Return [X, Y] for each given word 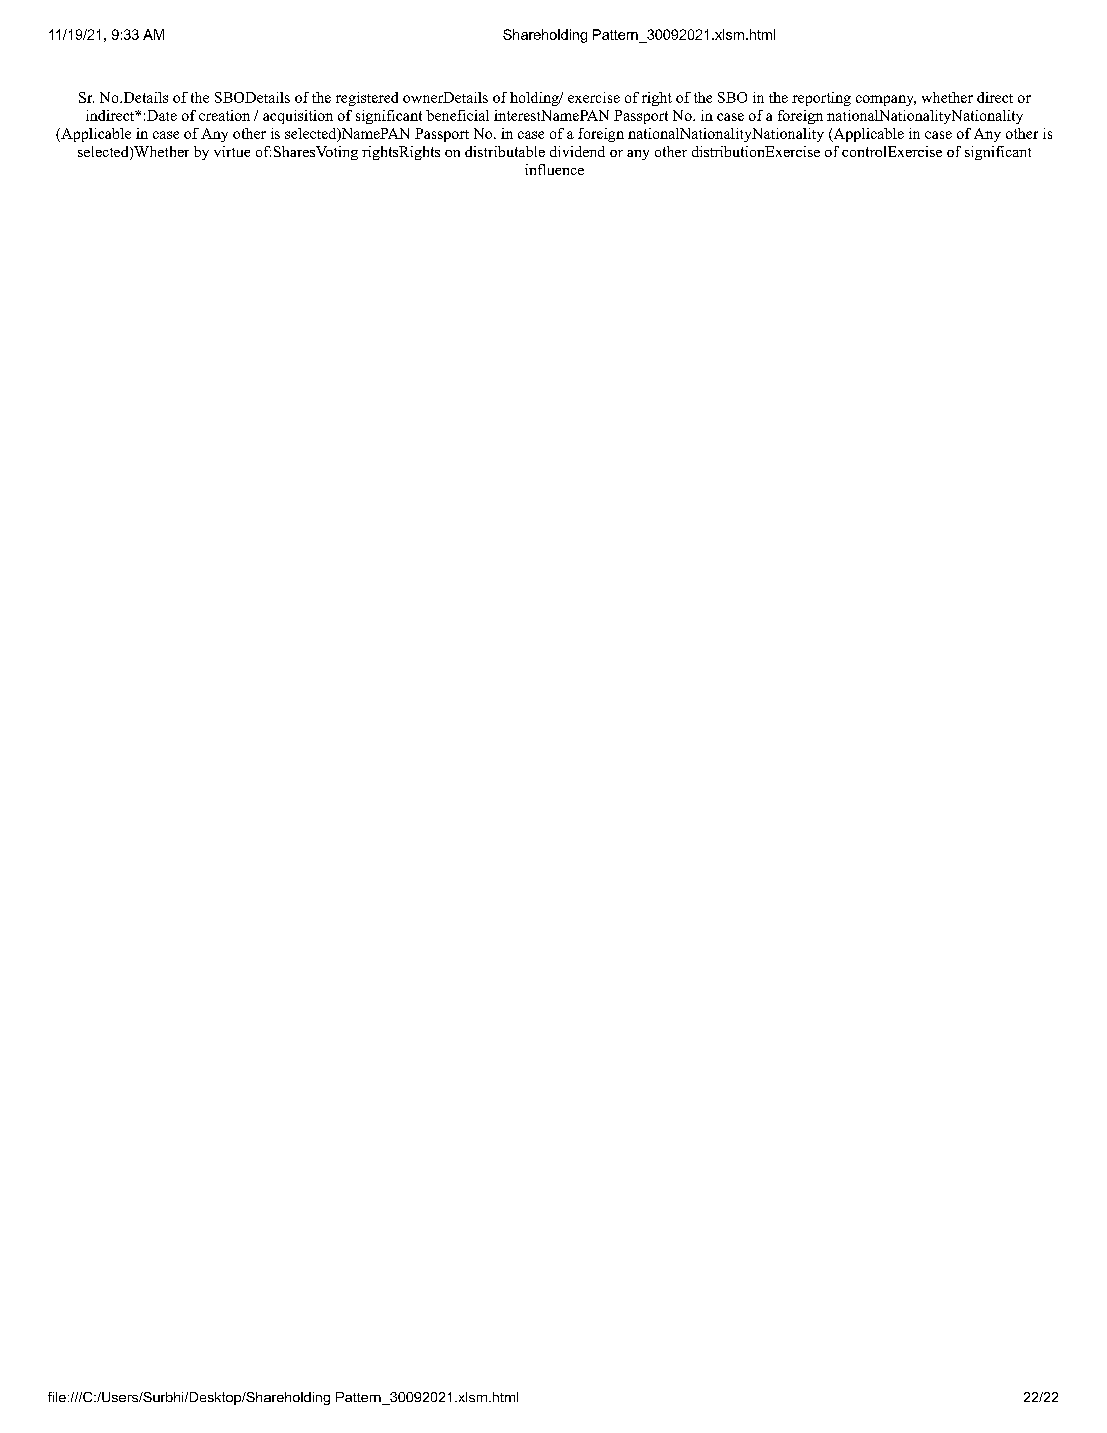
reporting [821, 99]
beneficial [457, 115]
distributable [505, 151]
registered [367, 99]
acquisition [298, 117]
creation [224, 115]
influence [554, 169]
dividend [577, 151]
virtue [232, 151]
